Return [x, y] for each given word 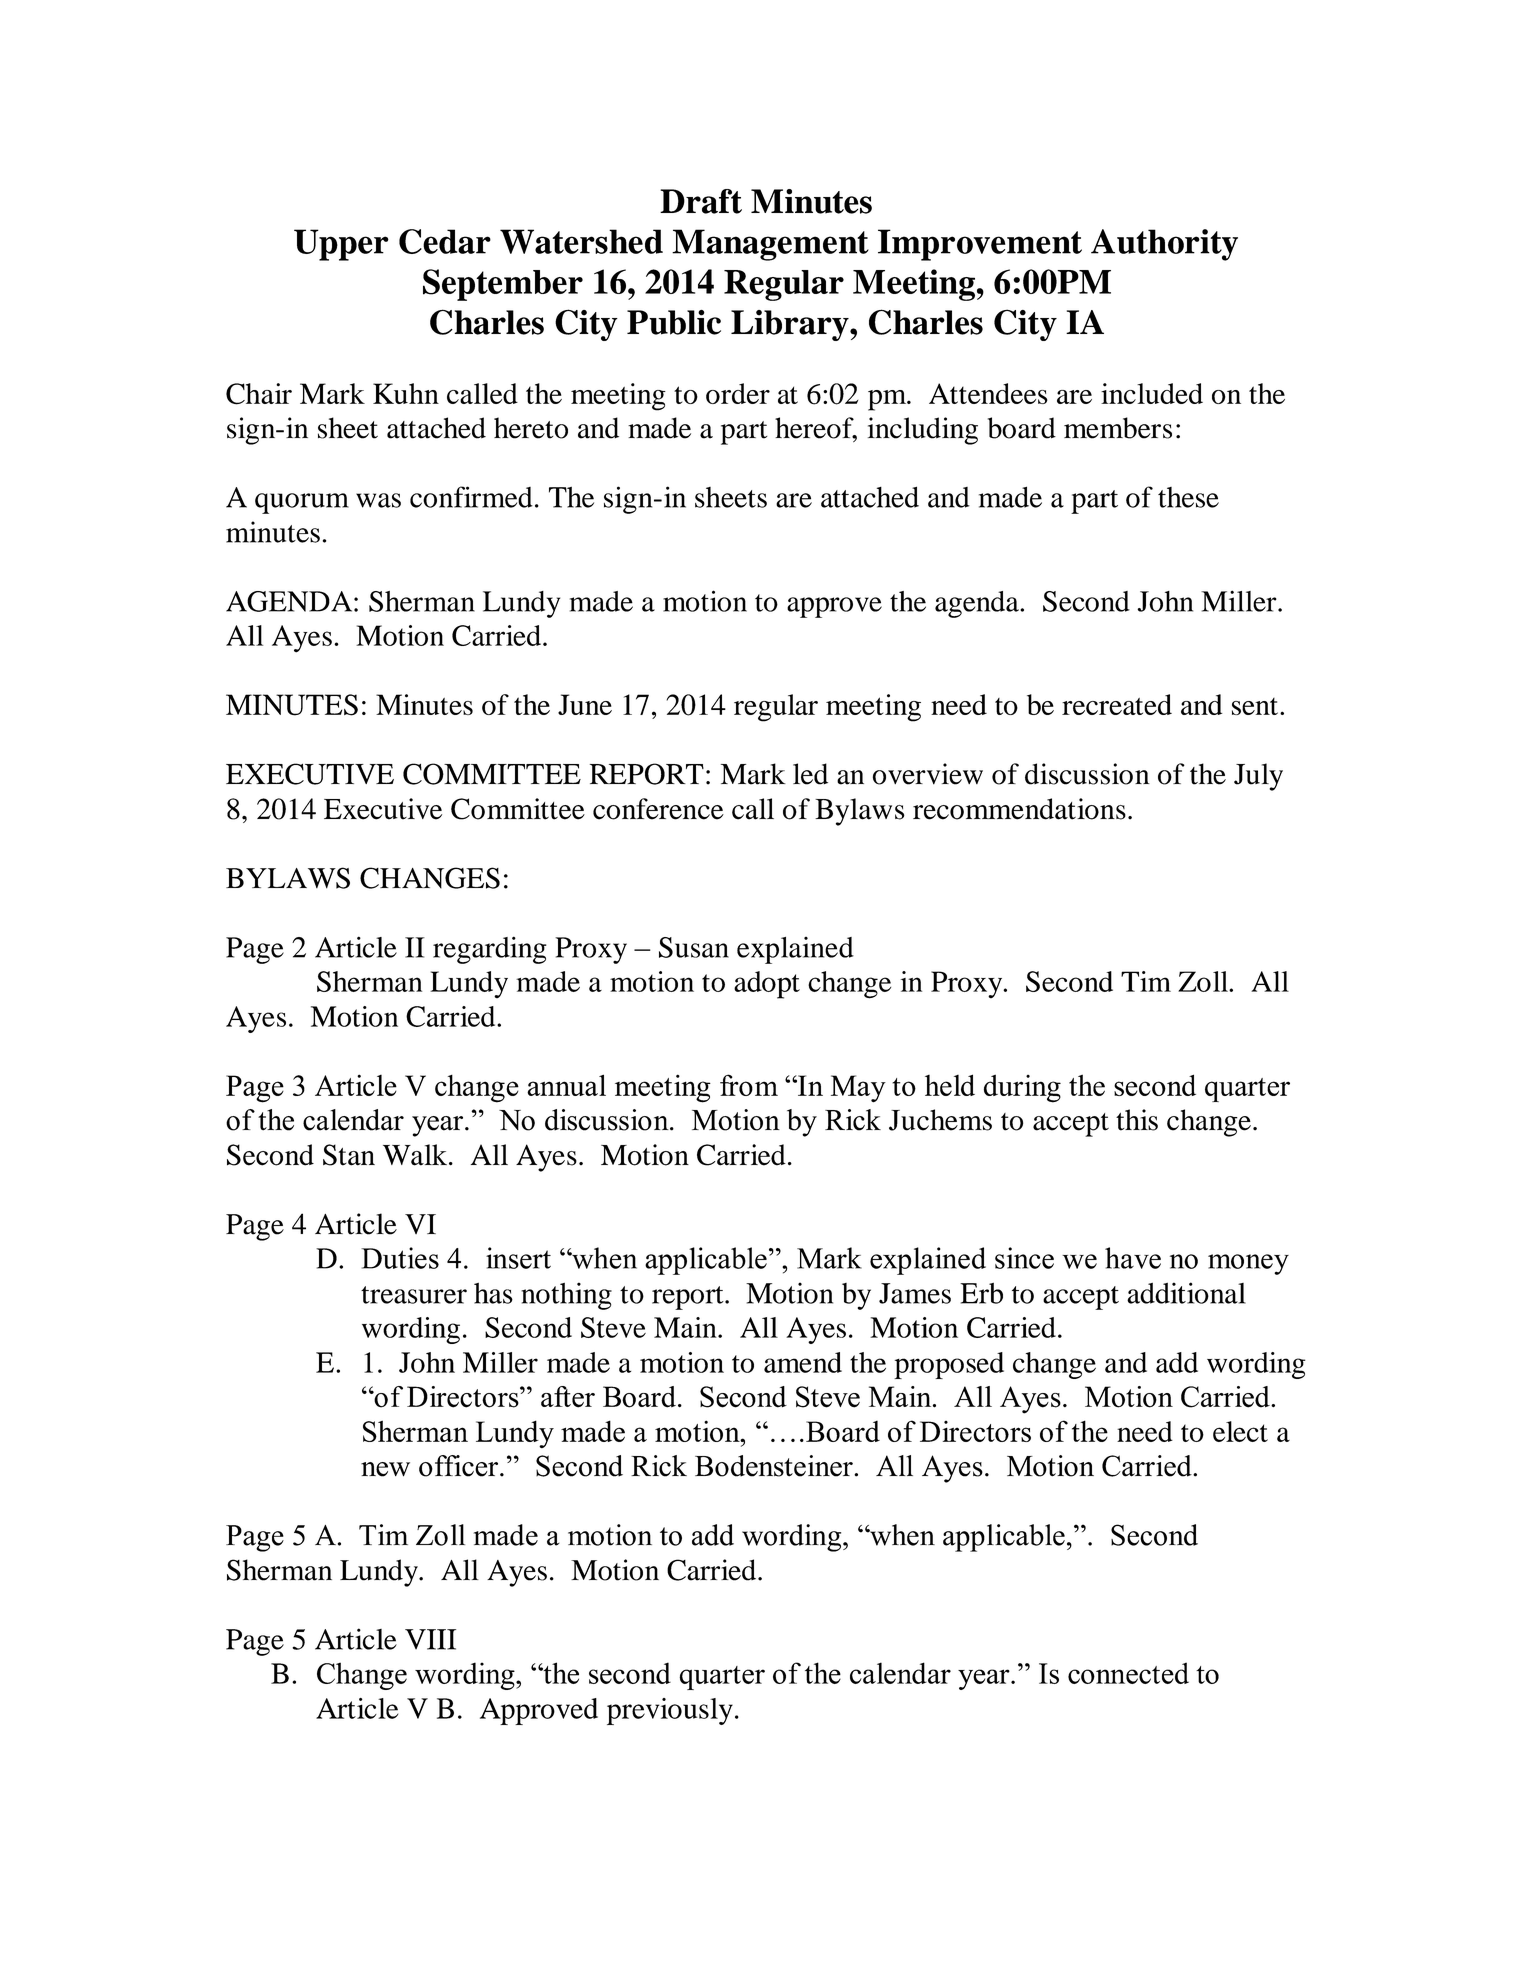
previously [670, 1711]
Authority [1164, 245]
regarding [490, 950]
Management [770, 245]
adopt [767, 985]
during [1022, 1088]
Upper [341, 245]
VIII [430, 1639]
